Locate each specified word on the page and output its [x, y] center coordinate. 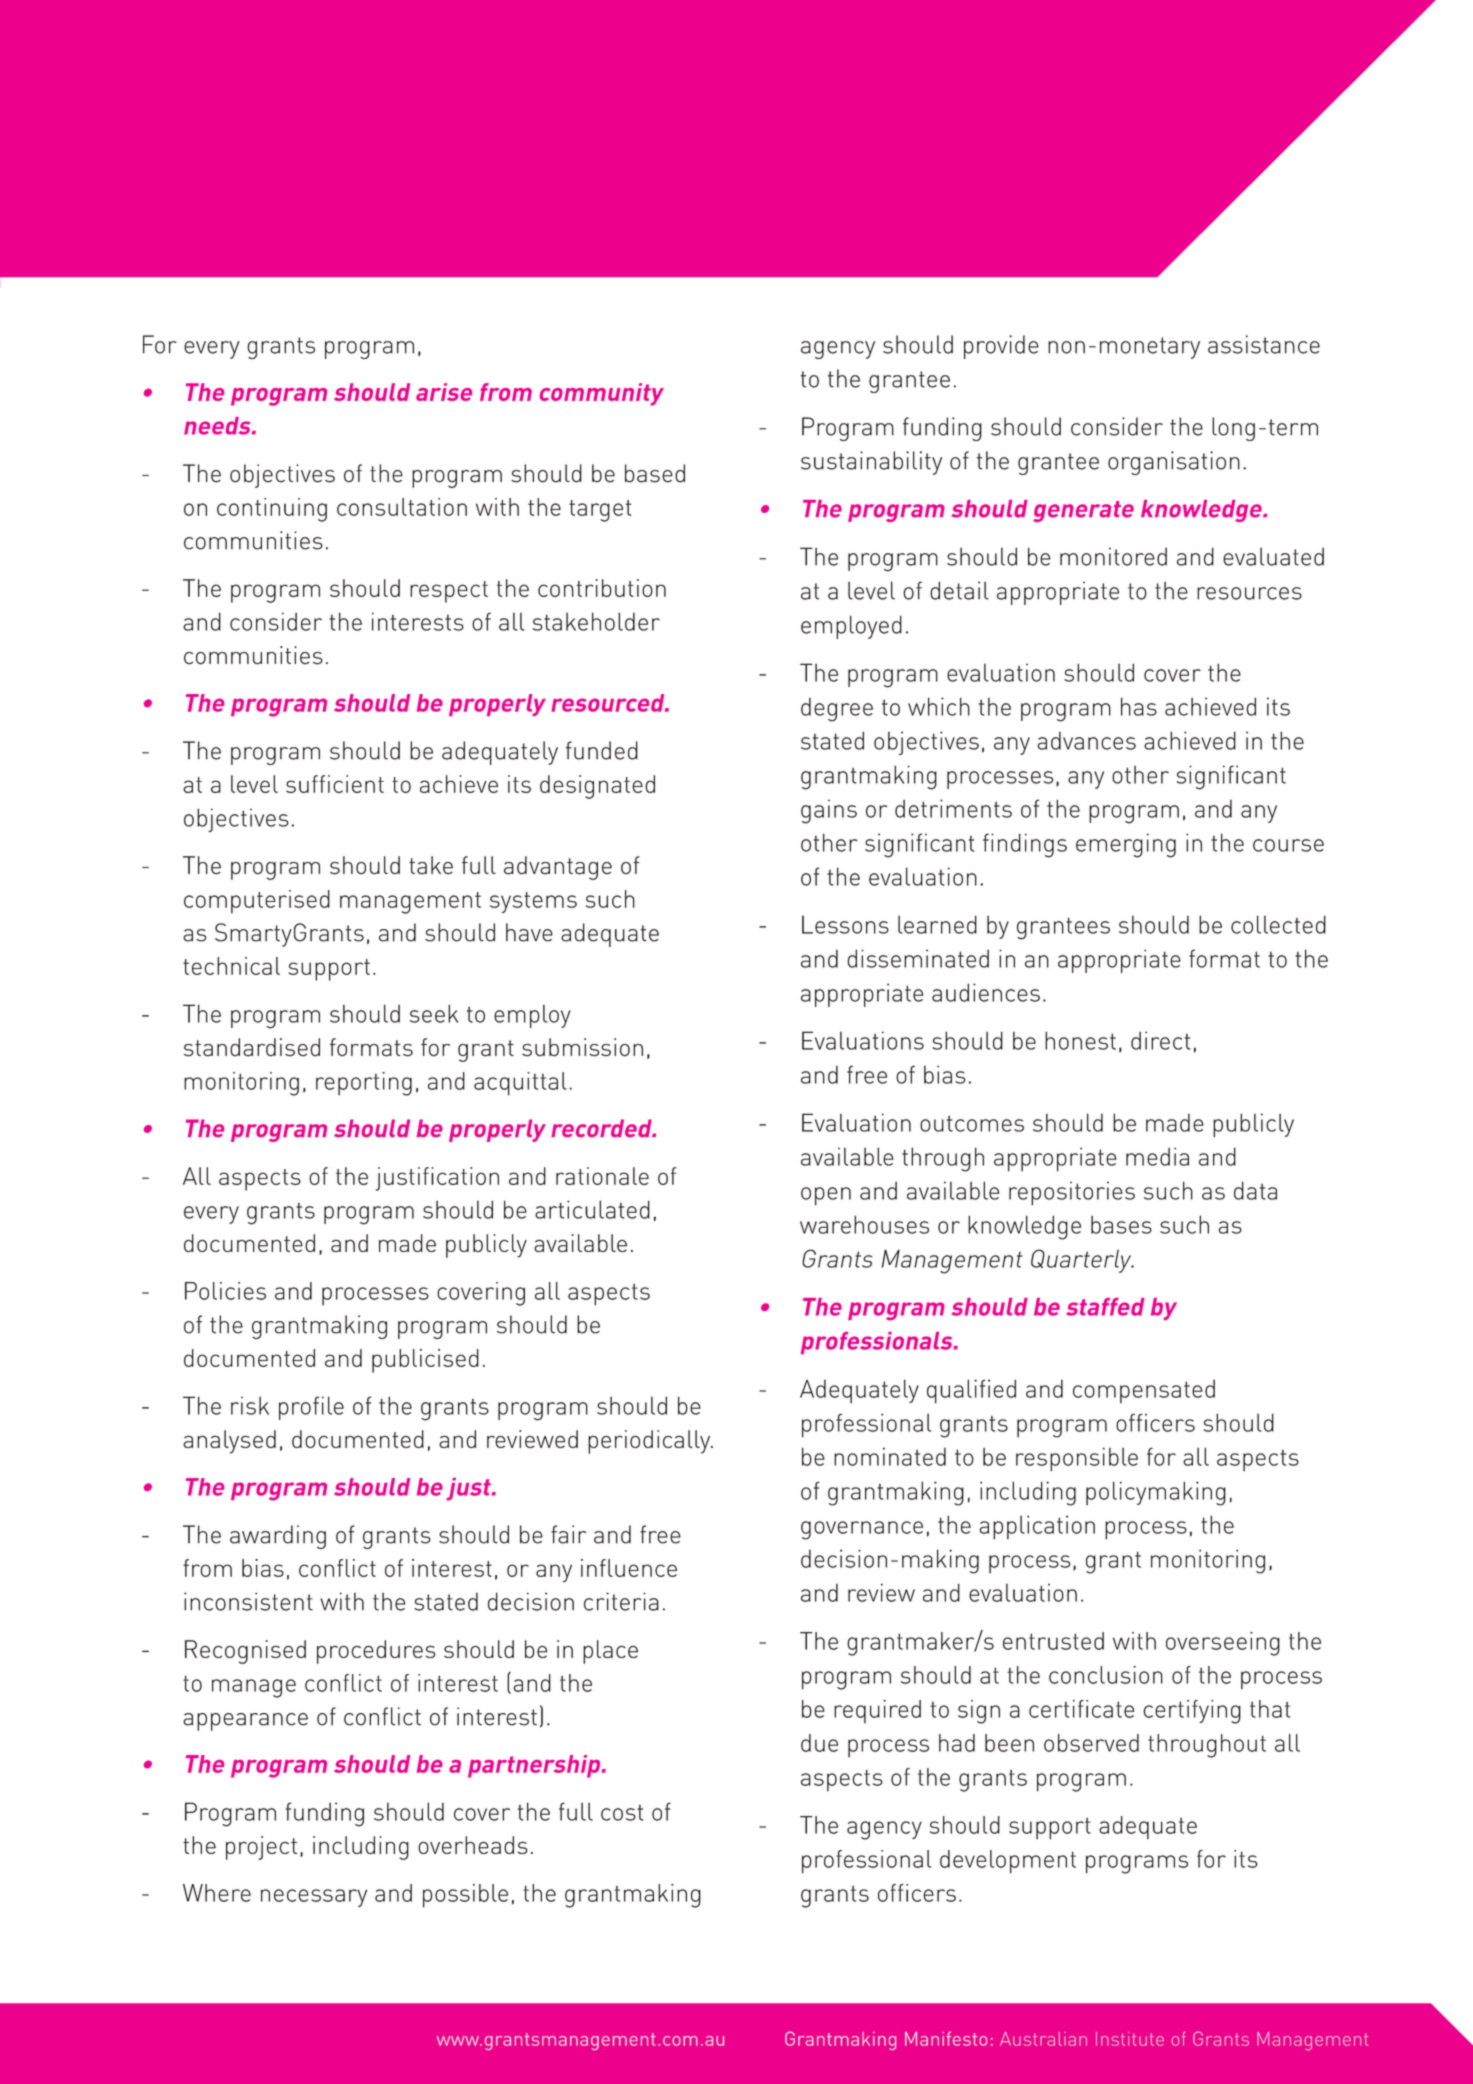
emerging [1126, 845]
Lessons [845, 925]
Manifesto [946, 2038]
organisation [1174, 463]
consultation [402, 507]
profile [311, 1408]
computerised [257, 901]
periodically [650, 1442]
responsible [1077, 1459]
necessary [314, 1898]
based [655, 473]
